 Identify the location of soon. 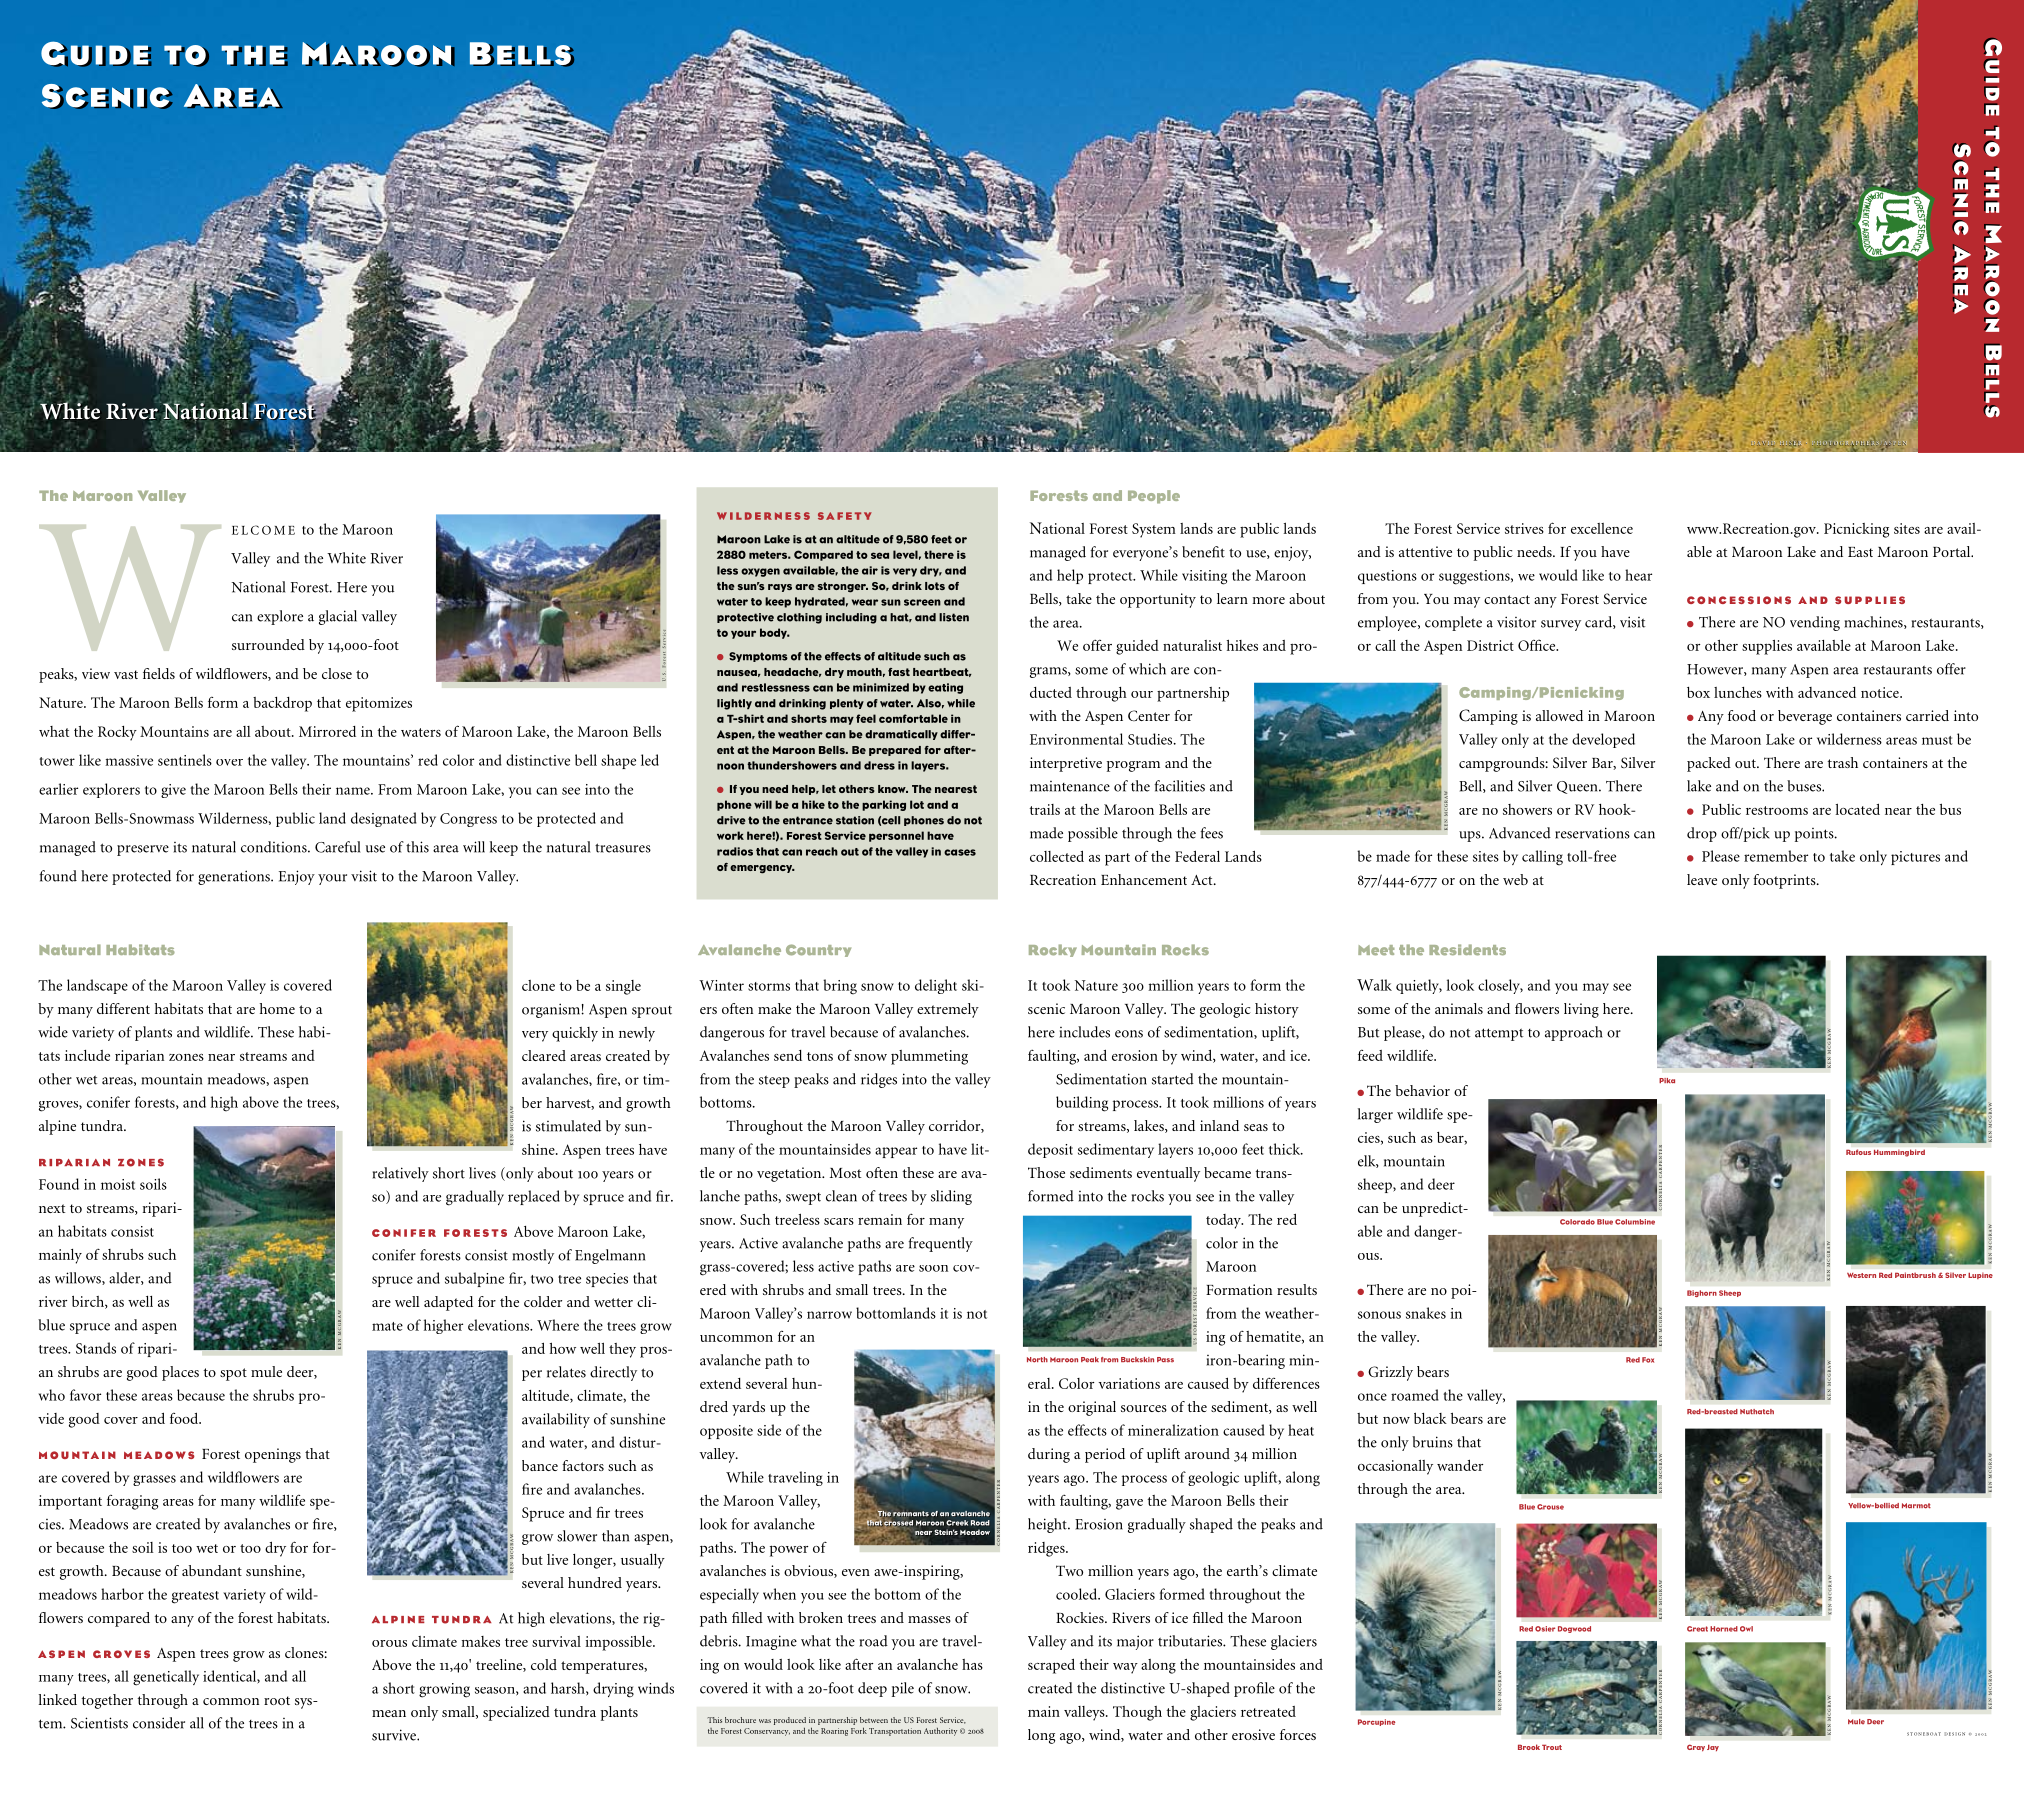
(933, 1268).
